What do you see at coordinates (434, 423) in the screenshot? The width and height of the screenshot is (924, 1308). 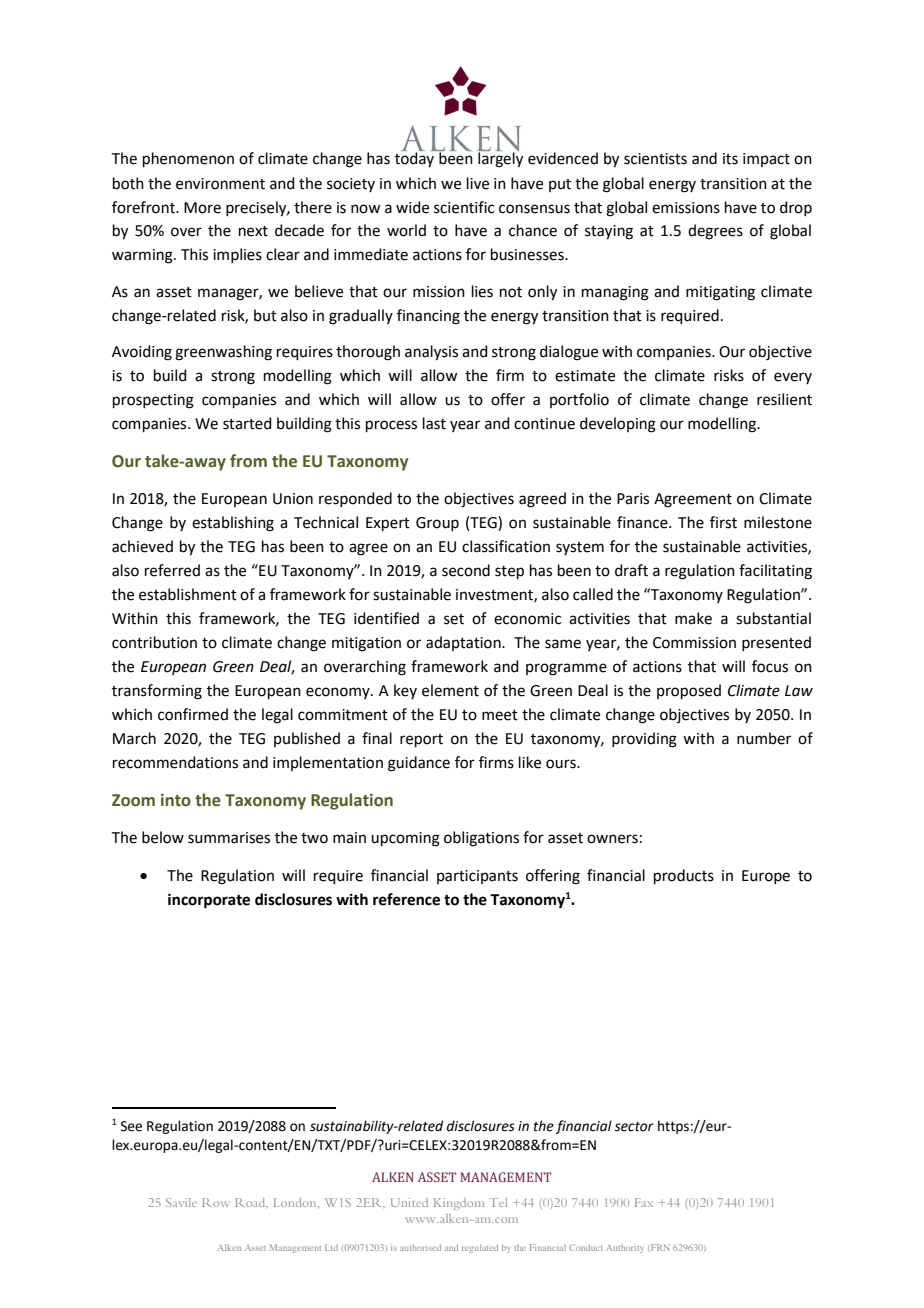 I see `last` at bounding box center [434, 423].
